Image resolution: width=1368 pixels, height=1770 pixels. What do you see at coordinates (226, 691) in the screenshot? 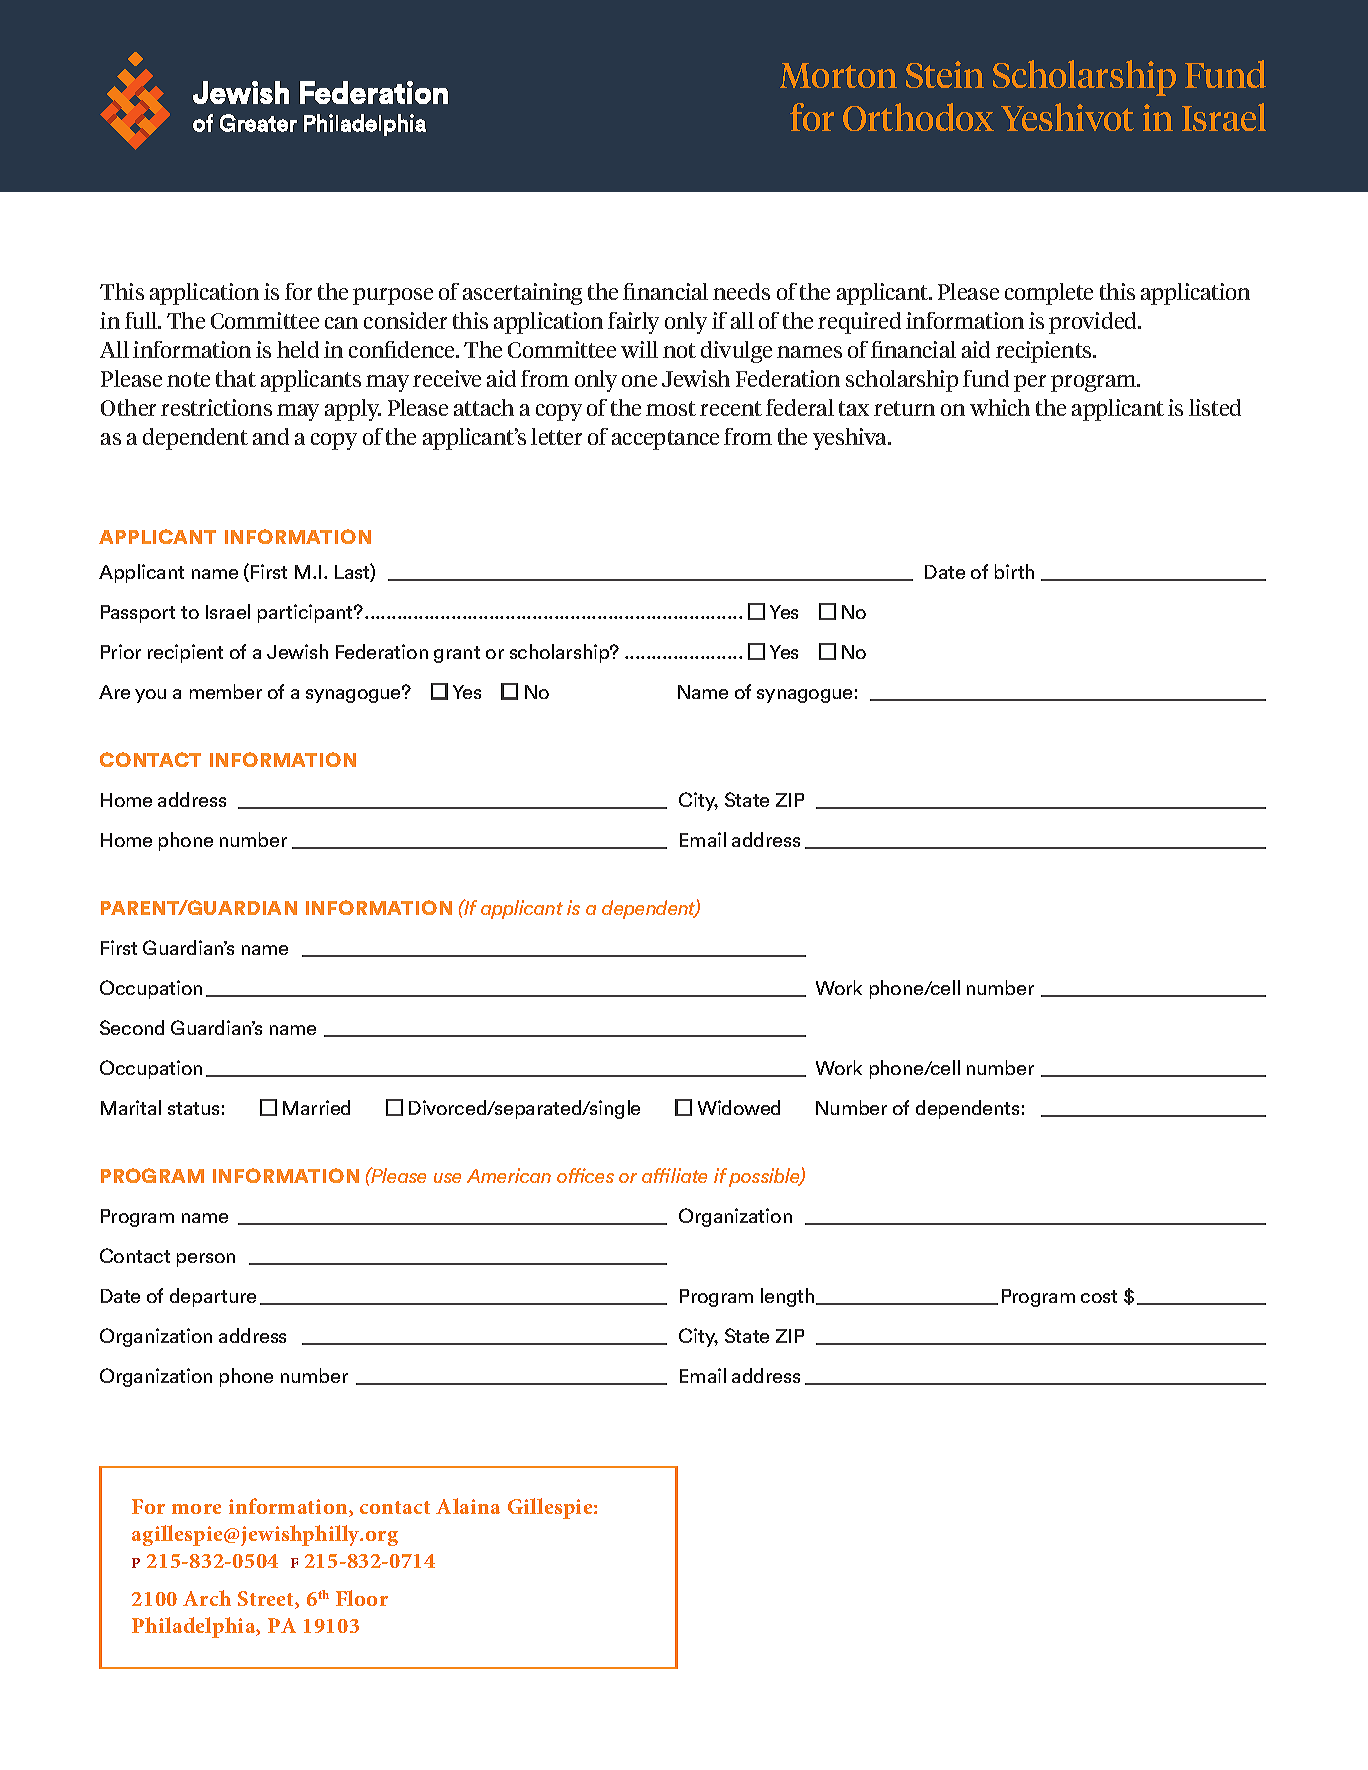
I see `member` at bounding box center [226, 691].
